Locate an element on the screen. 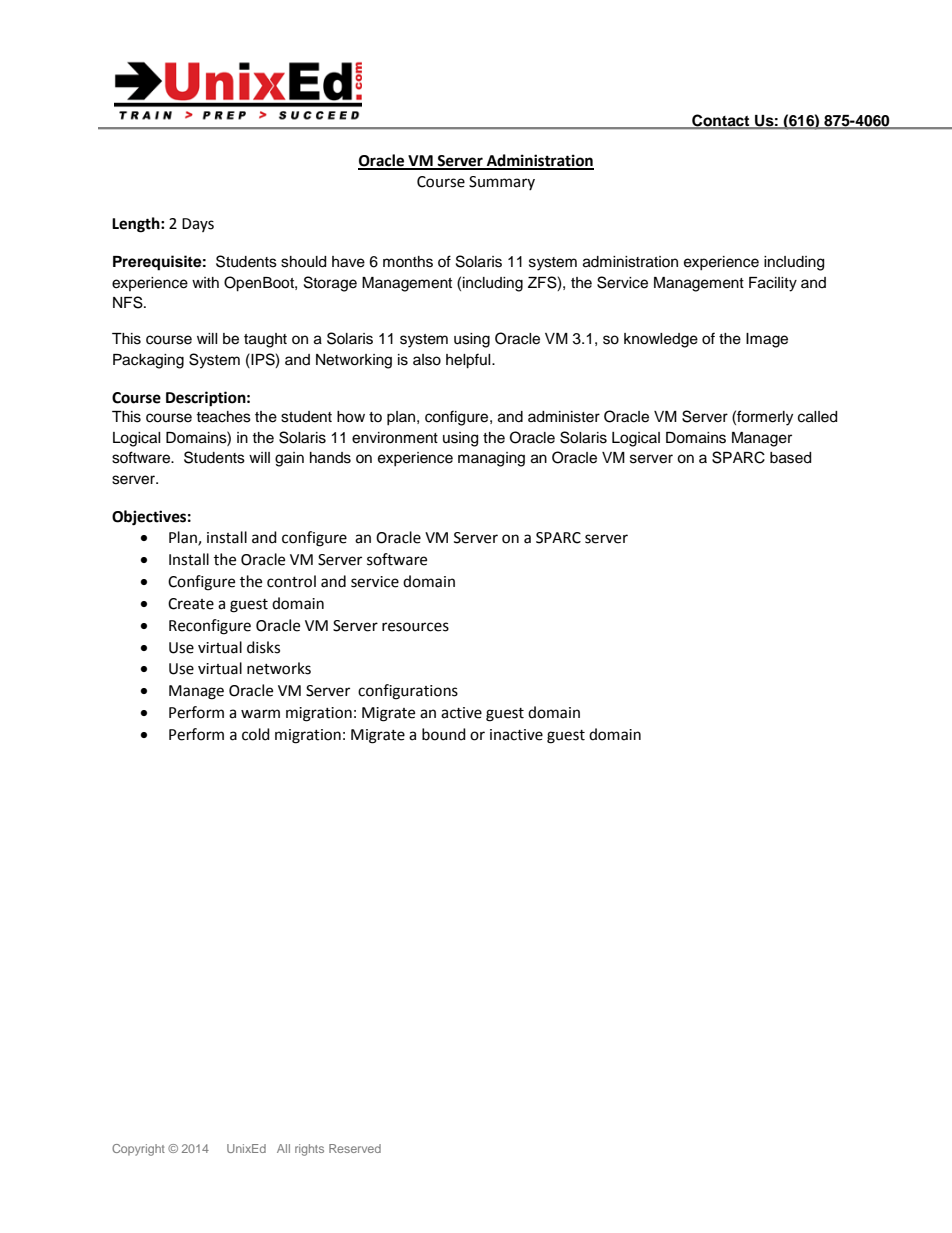  based is located at coordinates (790, 458).
